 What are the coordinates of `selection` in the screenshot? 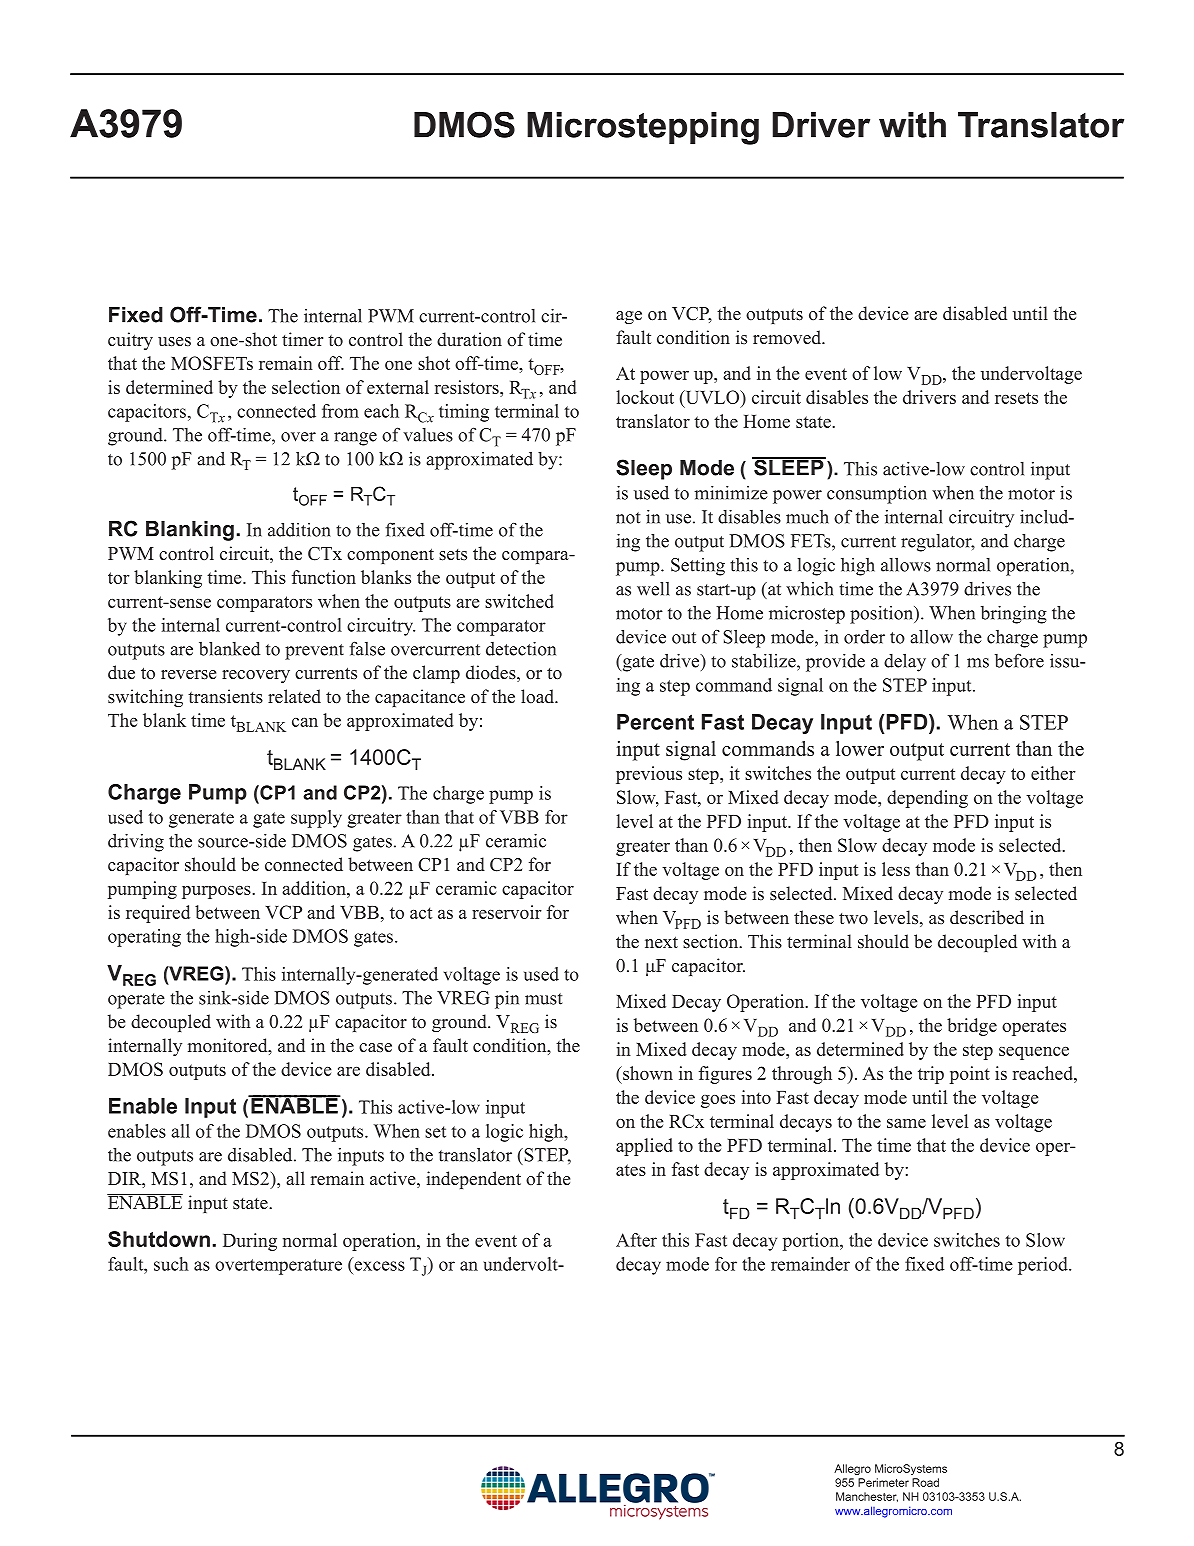 It's located at (306, 387).
